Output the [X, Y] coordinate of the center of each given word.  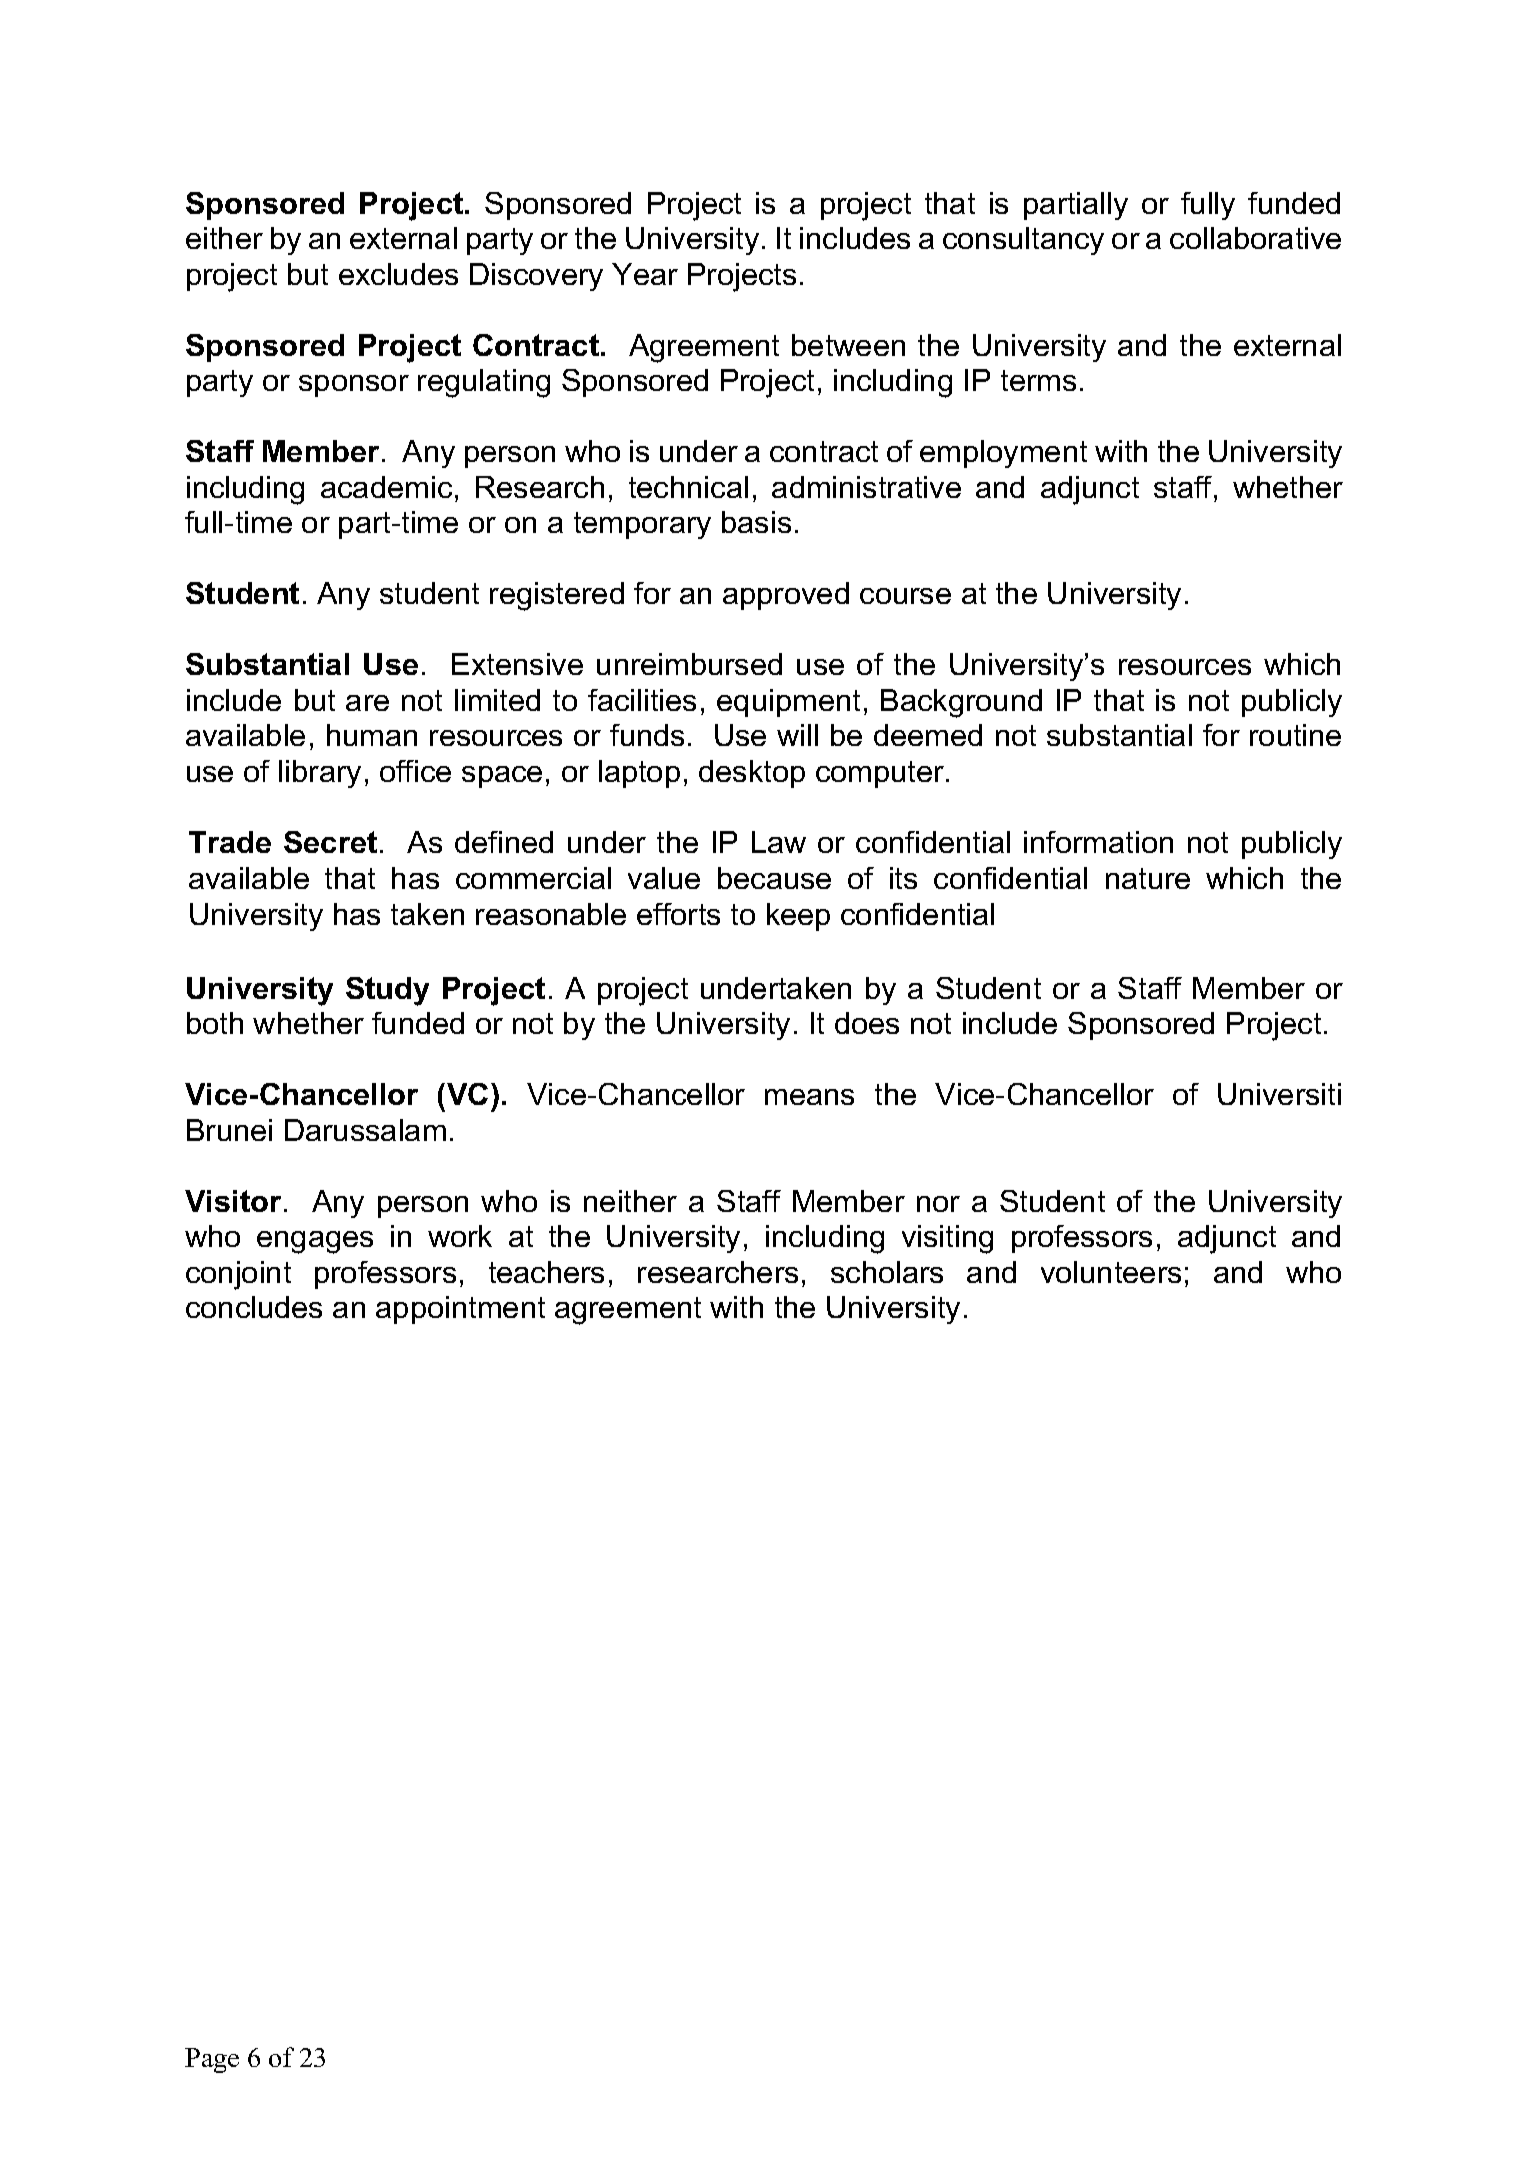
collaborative [1255, 238]
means [809, 1097]
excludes [398, 274]
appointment [460, 1310]
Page [212, 2060]
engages [315, 1242]
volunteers [1111, 1272]
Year [645, 274]
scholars [887, 1272]
